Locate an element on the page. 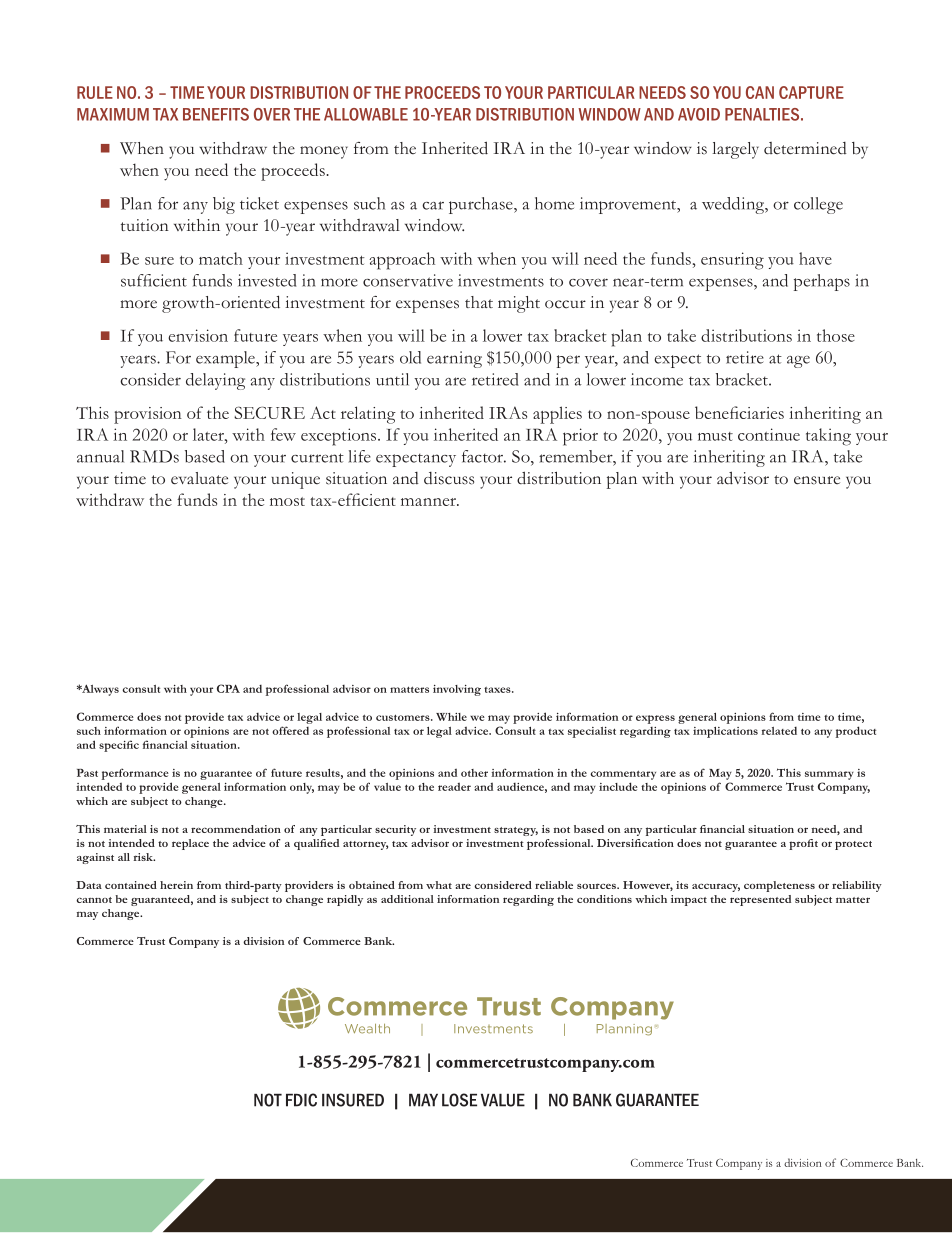  related is located at coordinates (779, 731).
